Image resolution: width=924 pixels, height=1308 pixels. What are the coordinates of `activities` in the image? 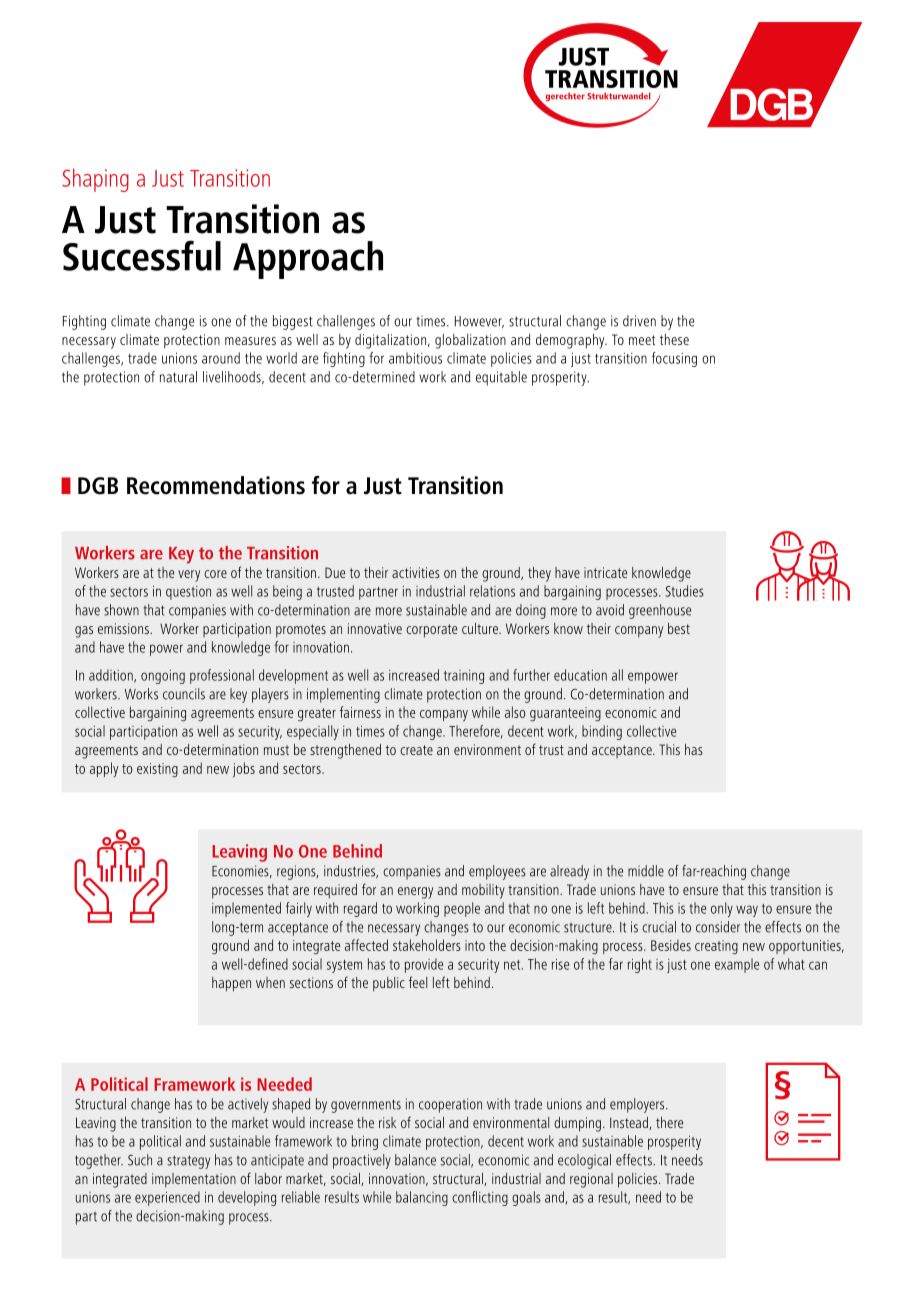 It's located at (416, 572).
